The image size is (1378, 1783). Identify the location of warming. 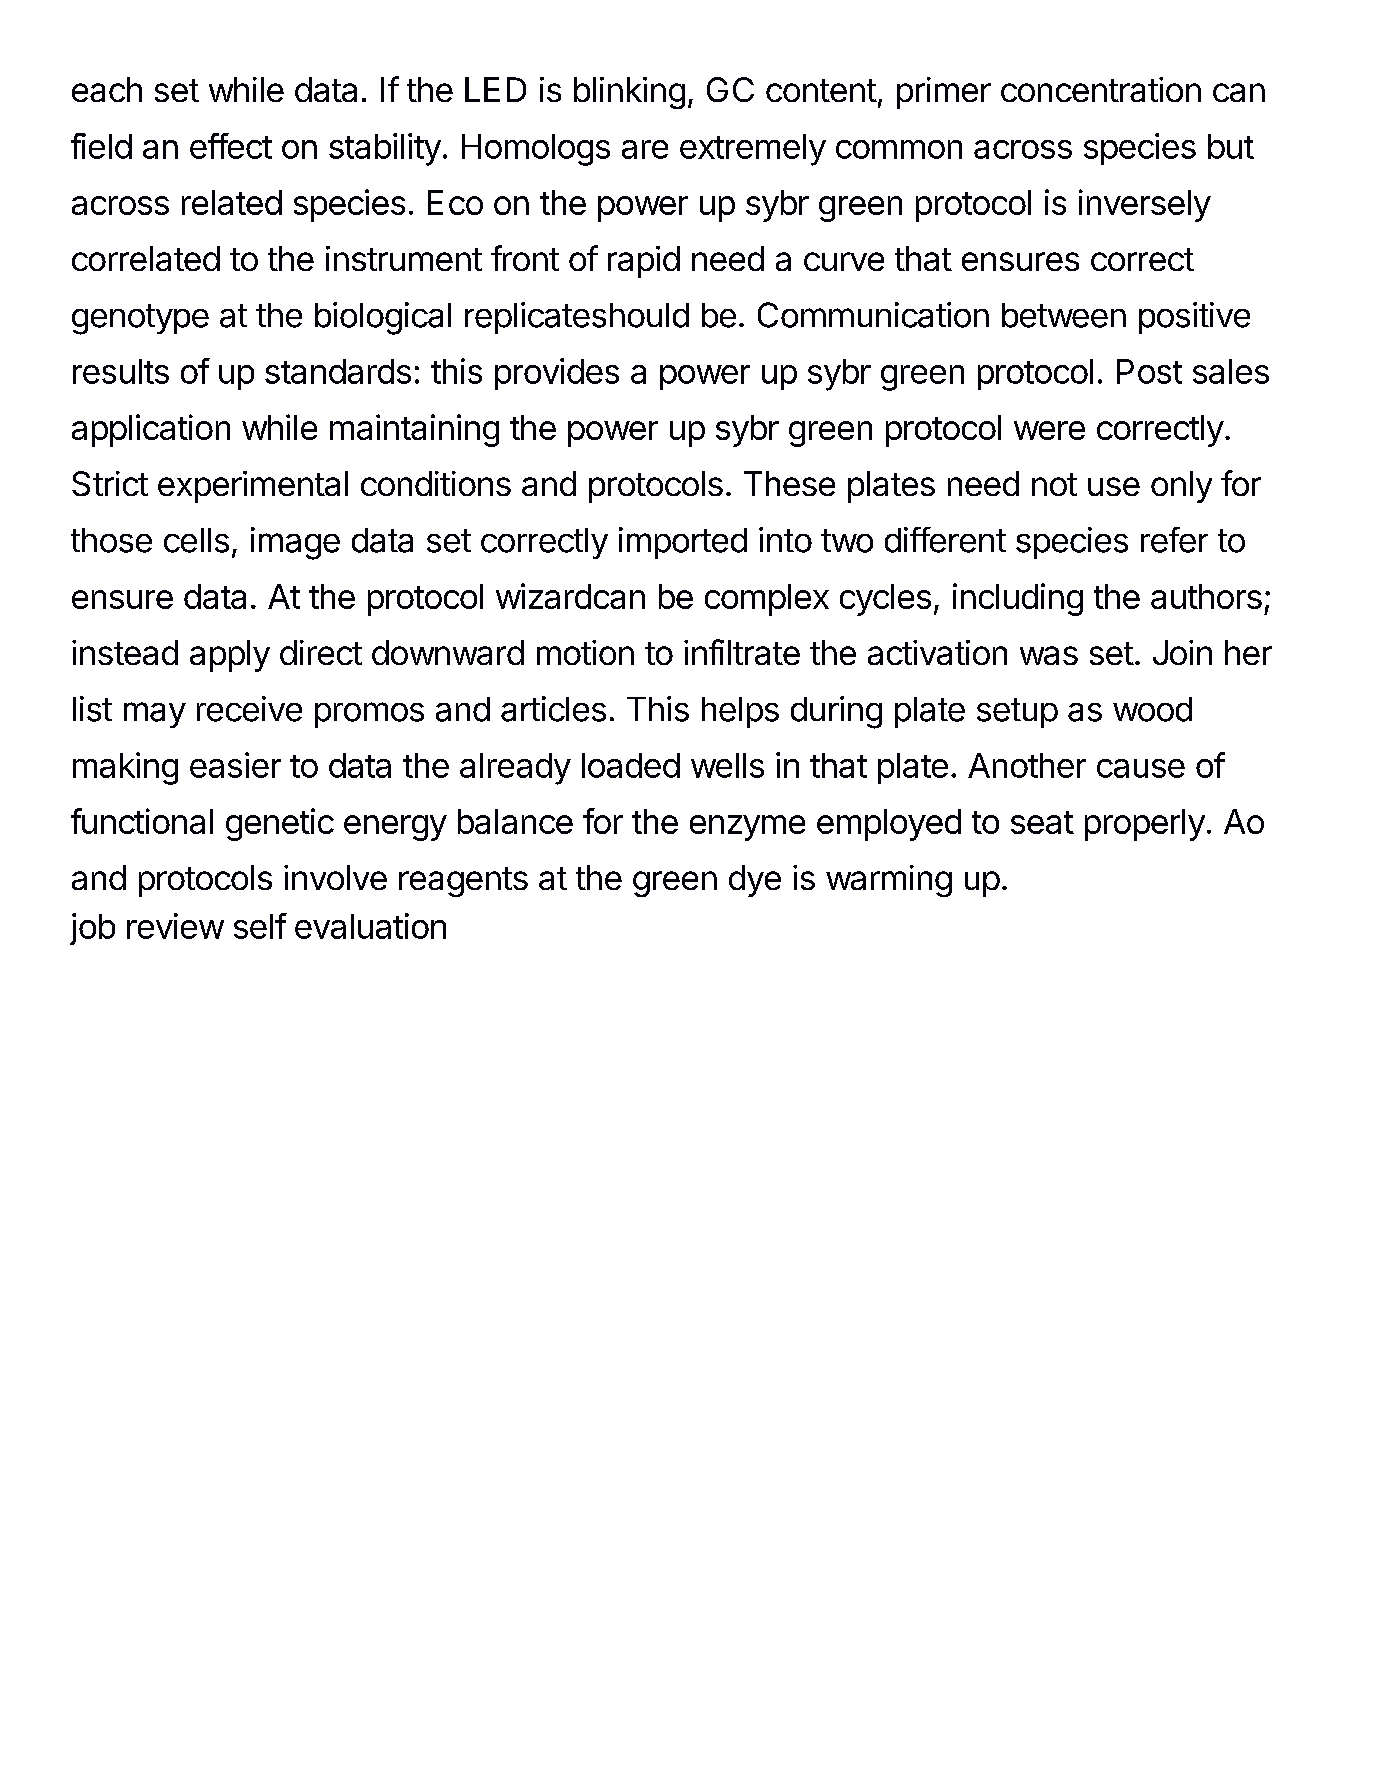
(889, 881).
